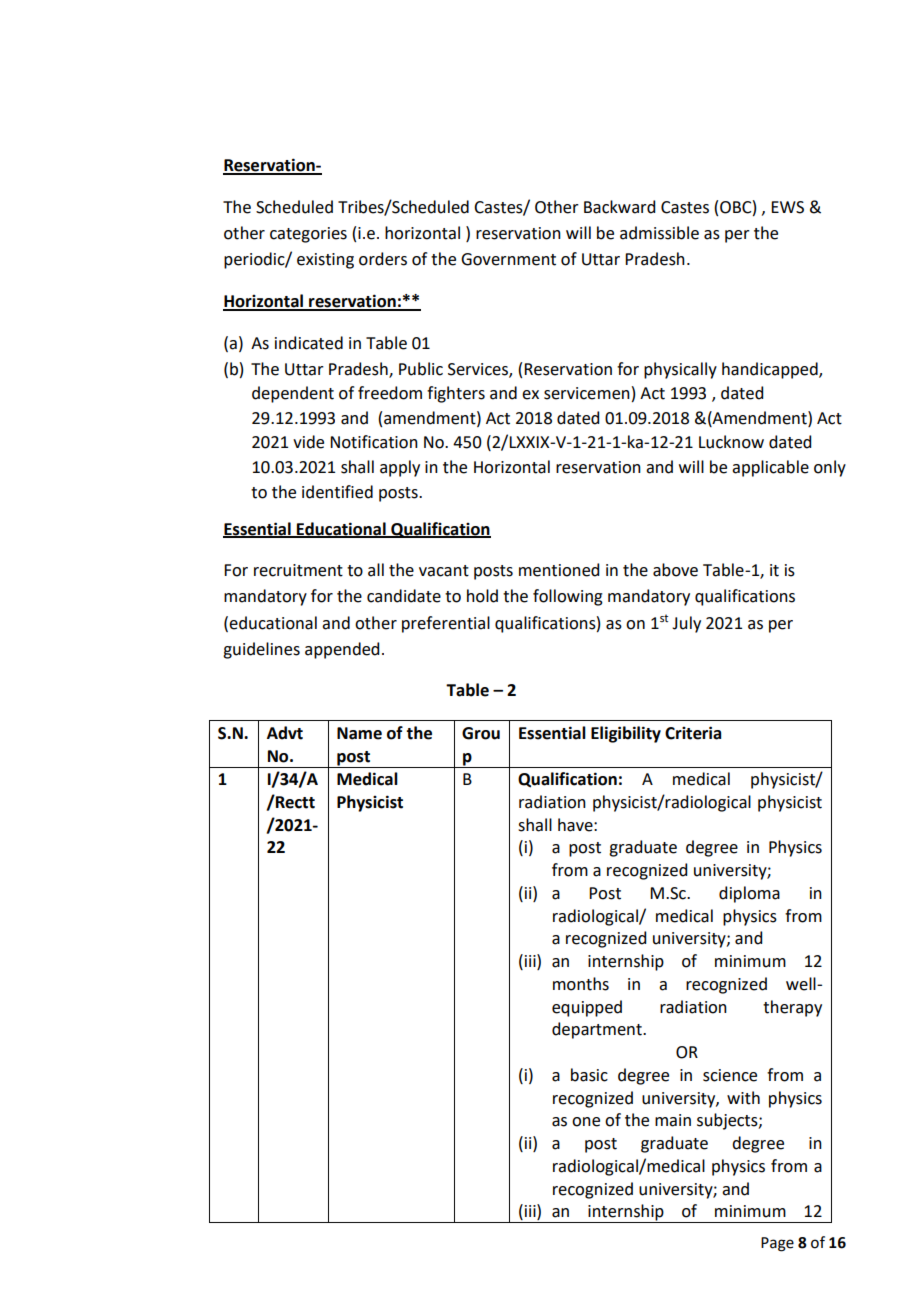 This screenshot has width=924, height=1307. What do you see at coordinates (675, 570) in the screenshot?
I see `above` at bounding box center [675, 570].
